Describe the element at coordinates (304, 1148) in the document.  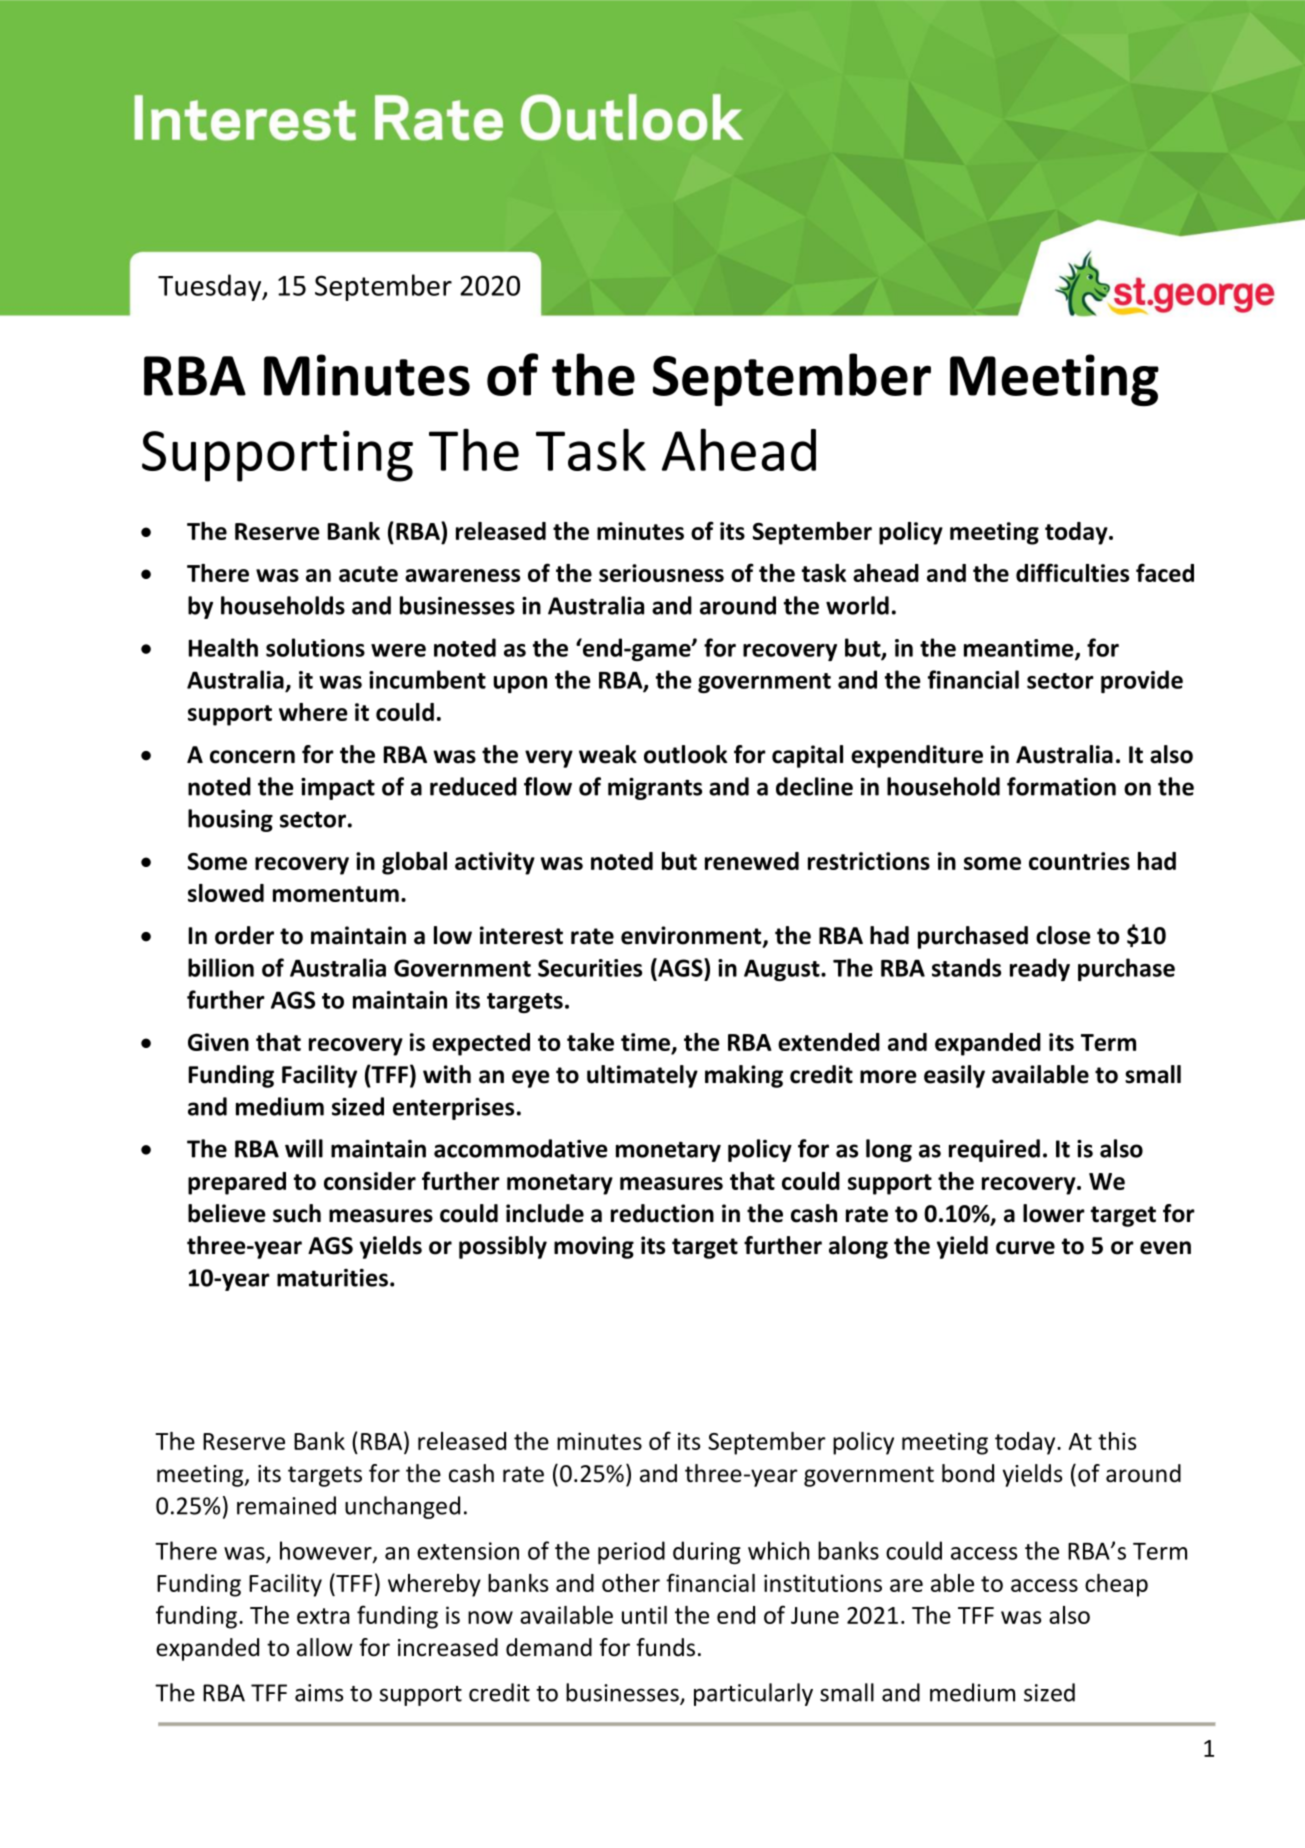
I see `will` at that location.
